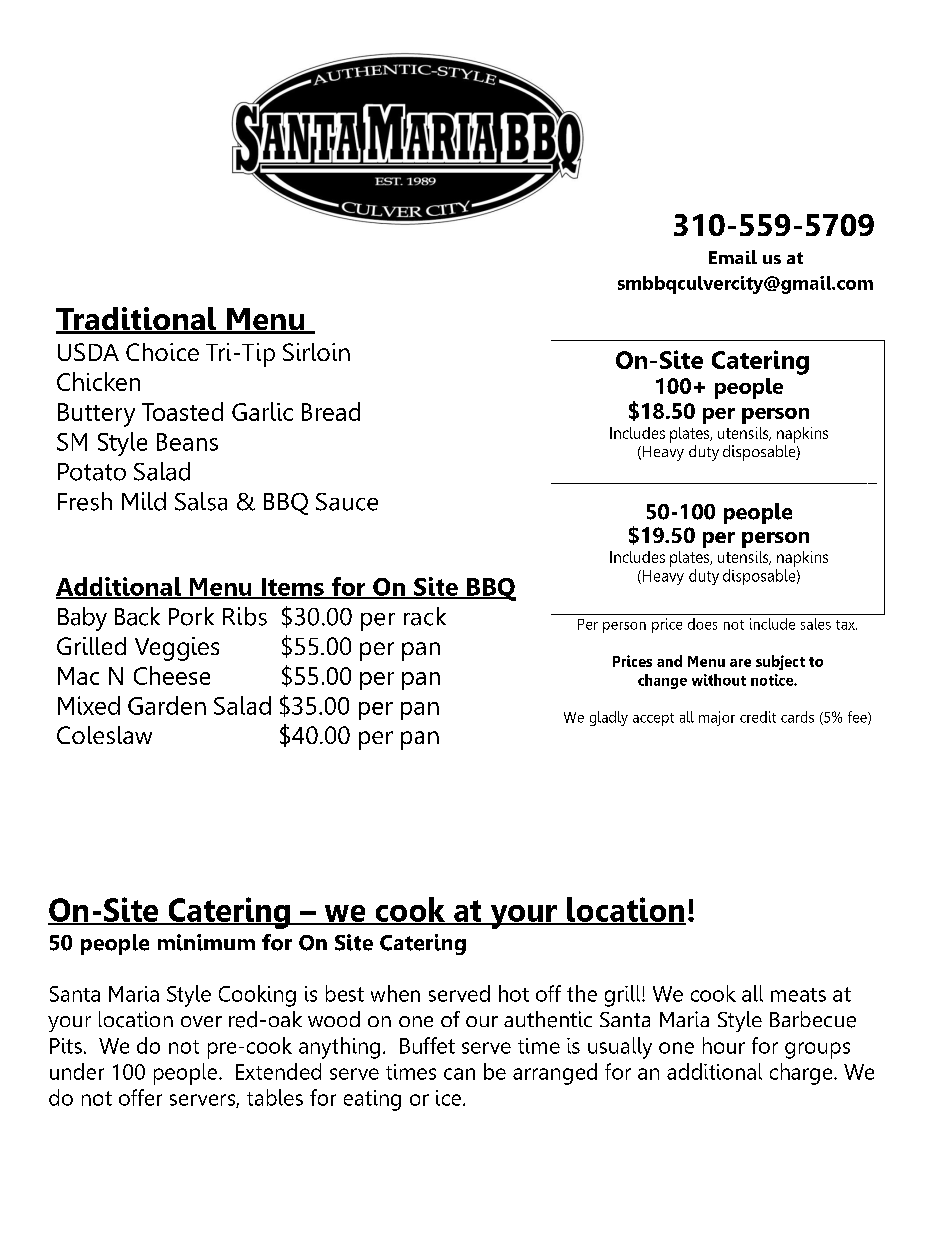 This page has height=1233, width=952. Describe the element at coordinates (780, 662) in the page. I see `subject` at that location.
